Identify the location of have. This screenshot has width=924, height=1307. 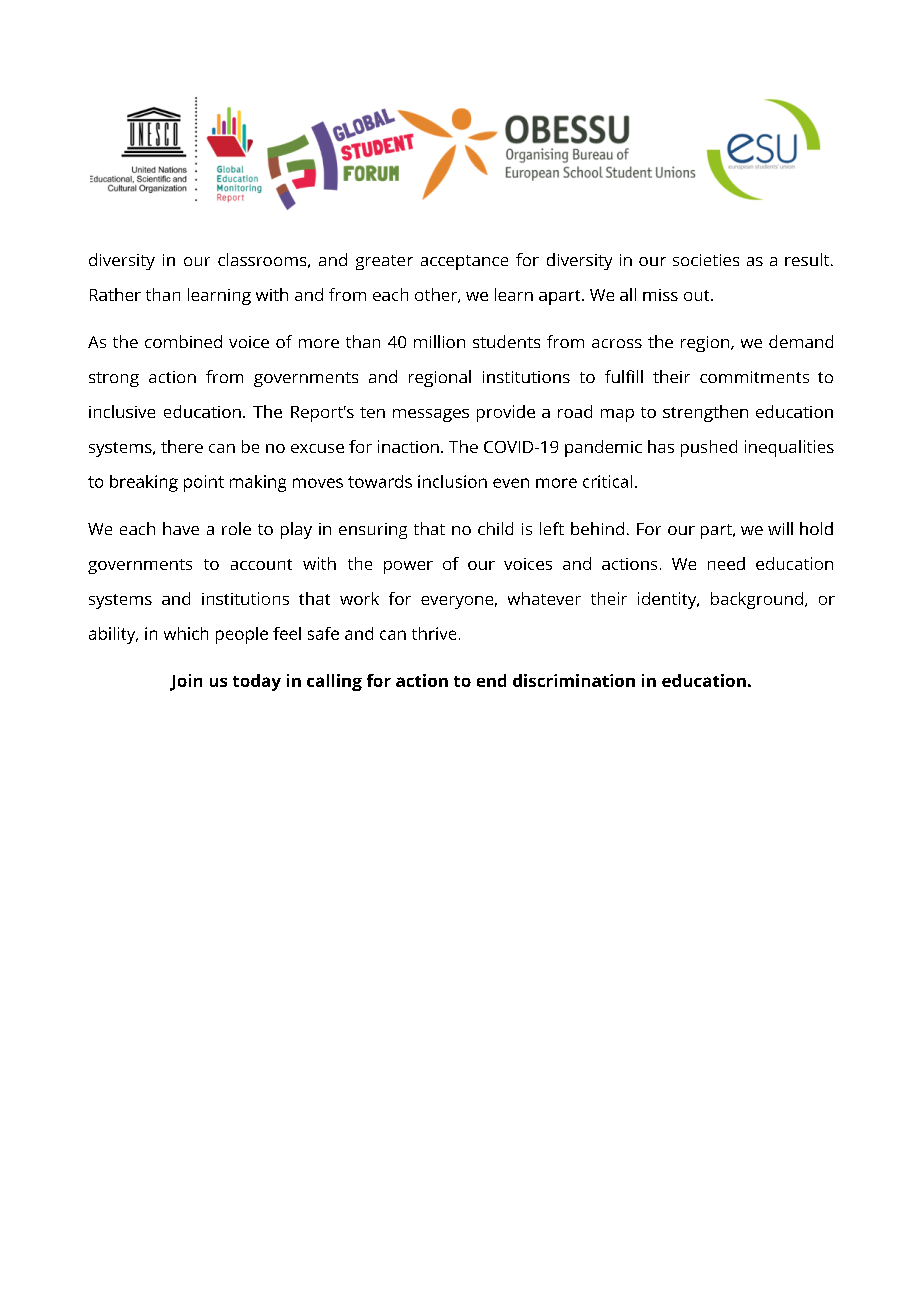
(181, 528).
